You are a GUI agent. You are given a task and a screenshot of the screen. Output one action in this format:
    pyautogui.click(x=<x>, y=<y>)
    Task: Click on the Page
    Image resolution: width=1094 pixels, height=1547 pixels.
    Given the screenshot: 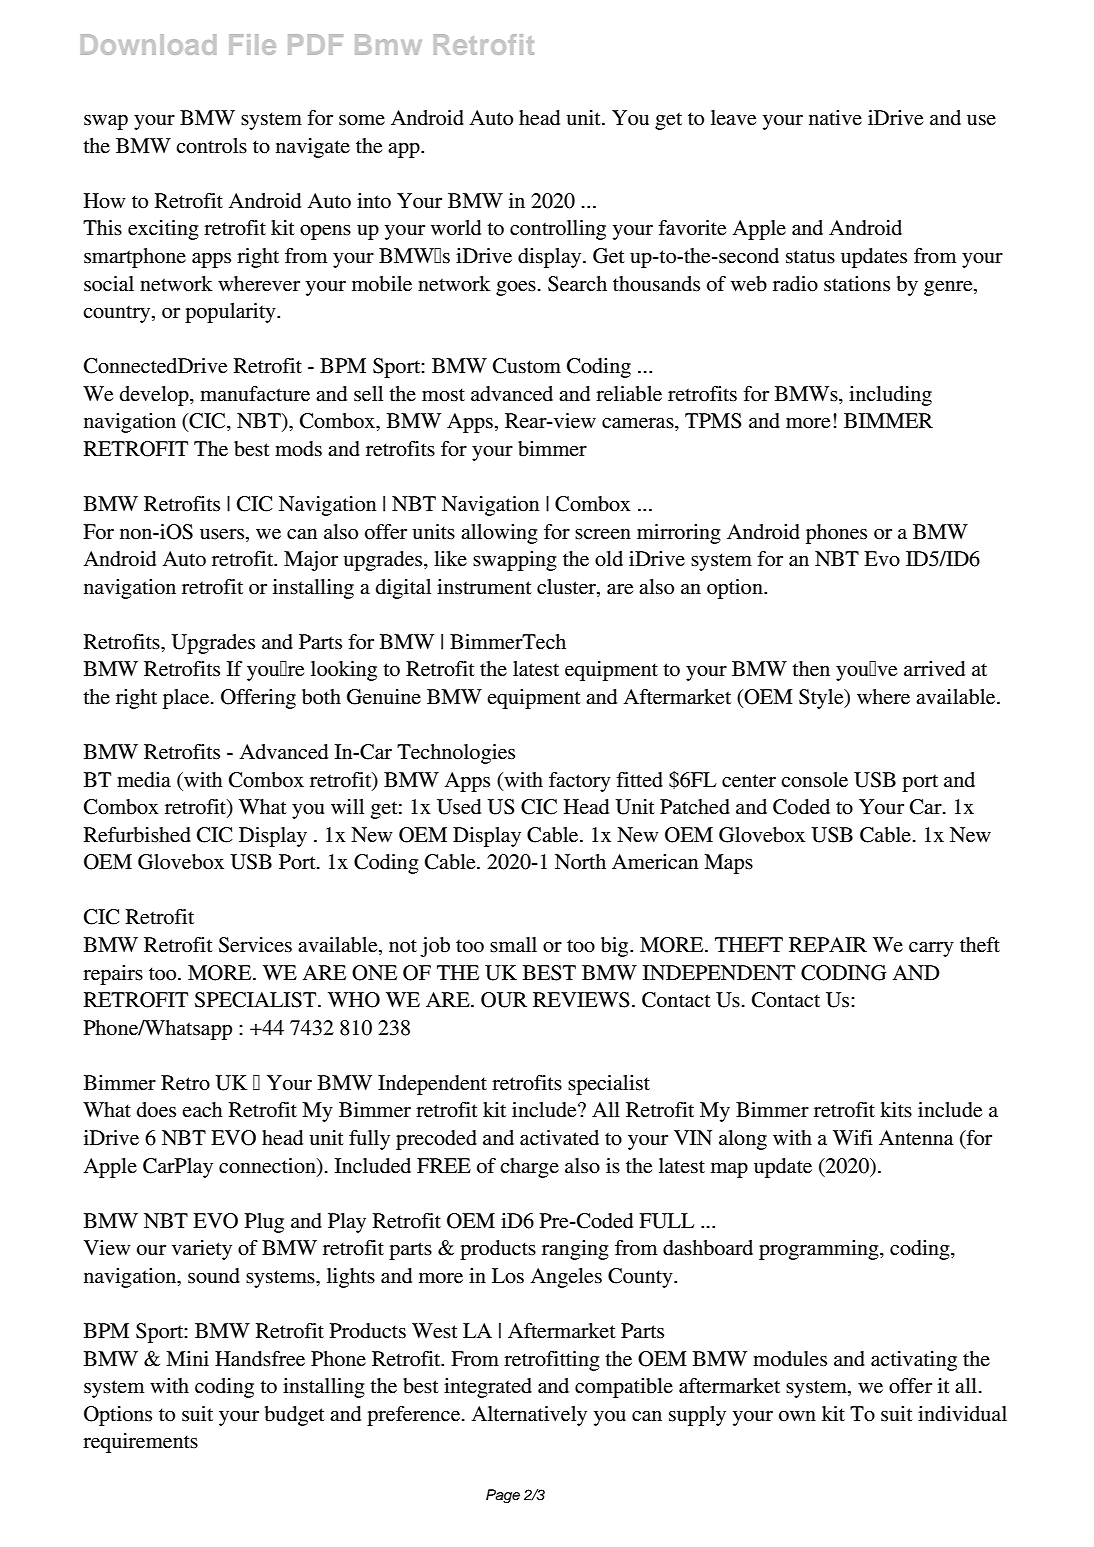 What is the action you would take?
    pyautogui.click(x=503, y=1496)
